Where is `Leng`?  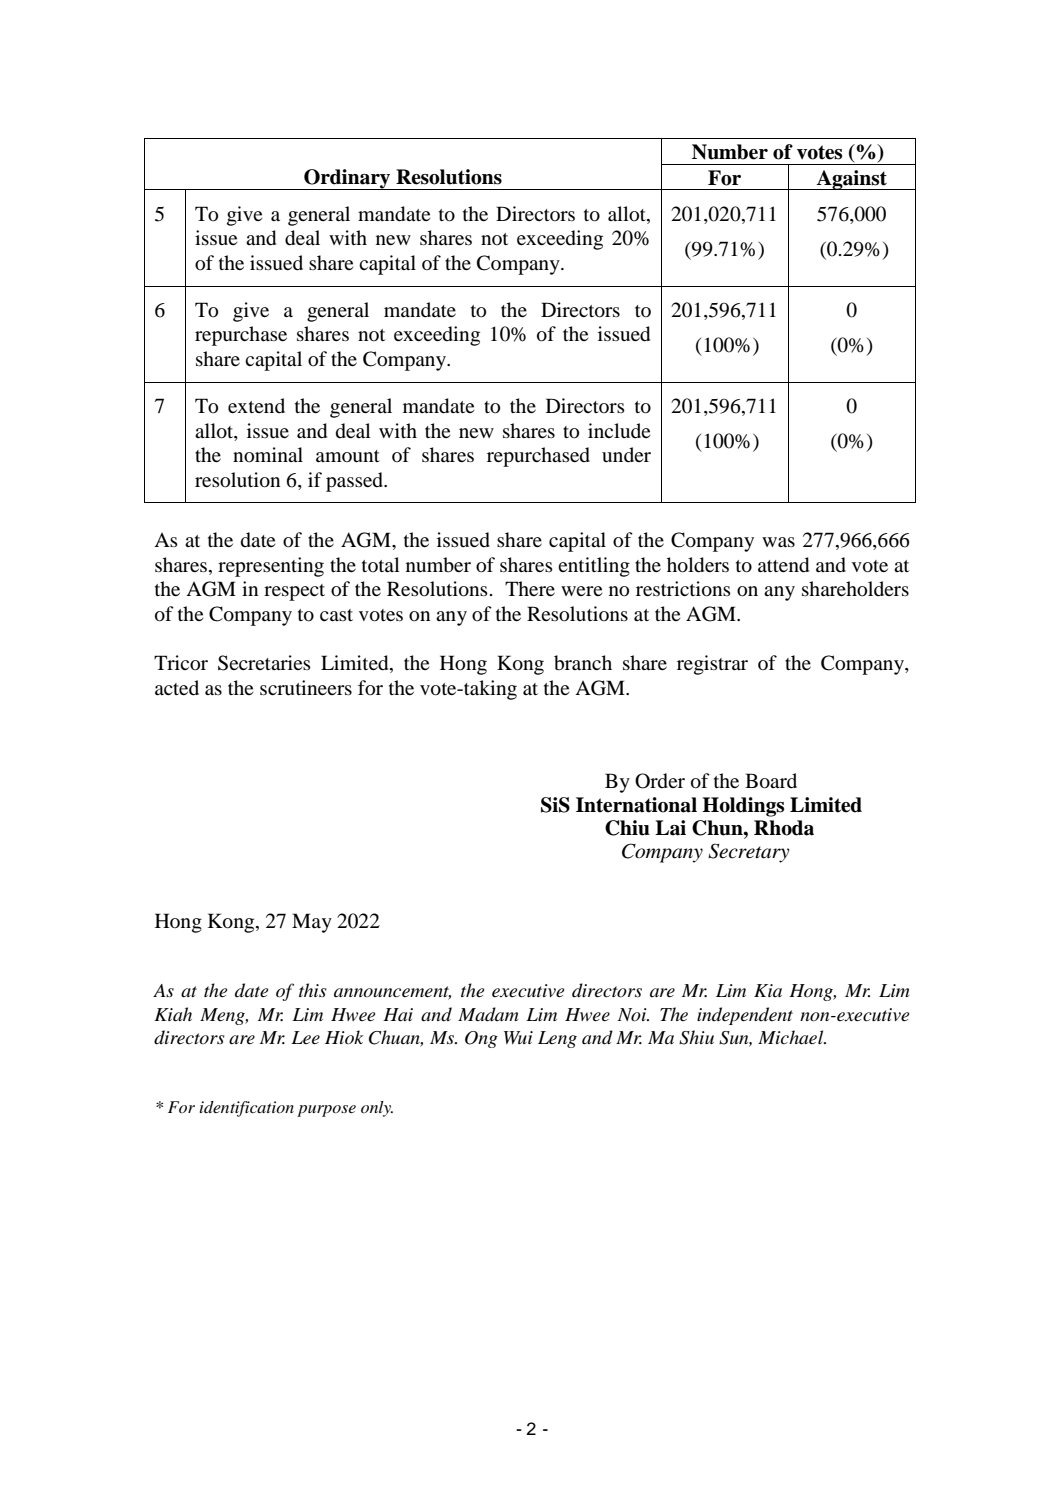 Leng is located at coordinates (557, 1039).
